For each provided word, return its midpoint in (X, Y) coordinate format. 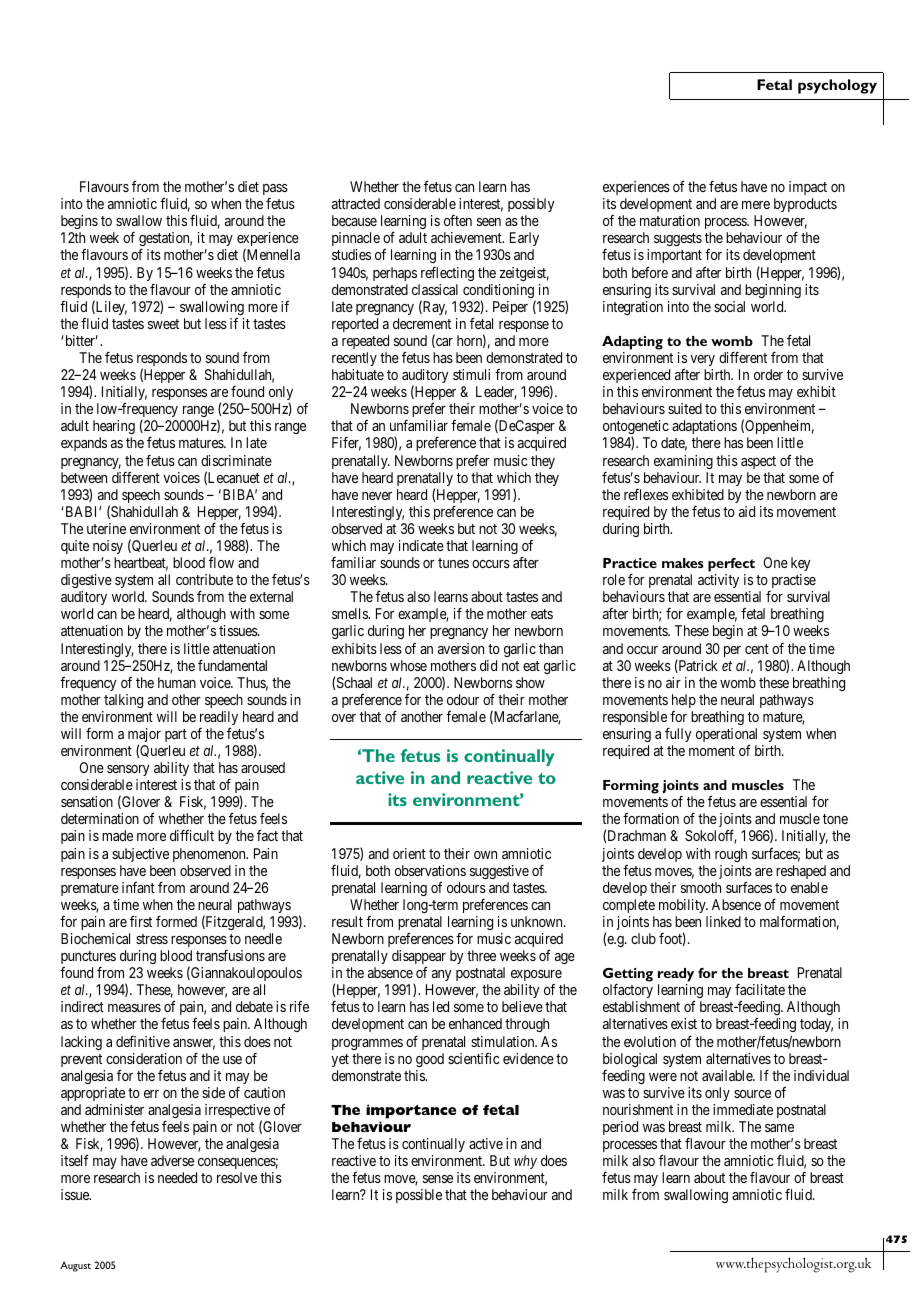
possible (419, 1196)
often (458, 220)
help (684, 701)
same (779, 1128)
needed (177, 1177)
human (177, 682)
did (488, 665)
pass (275, 189)
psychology (837, 86)
